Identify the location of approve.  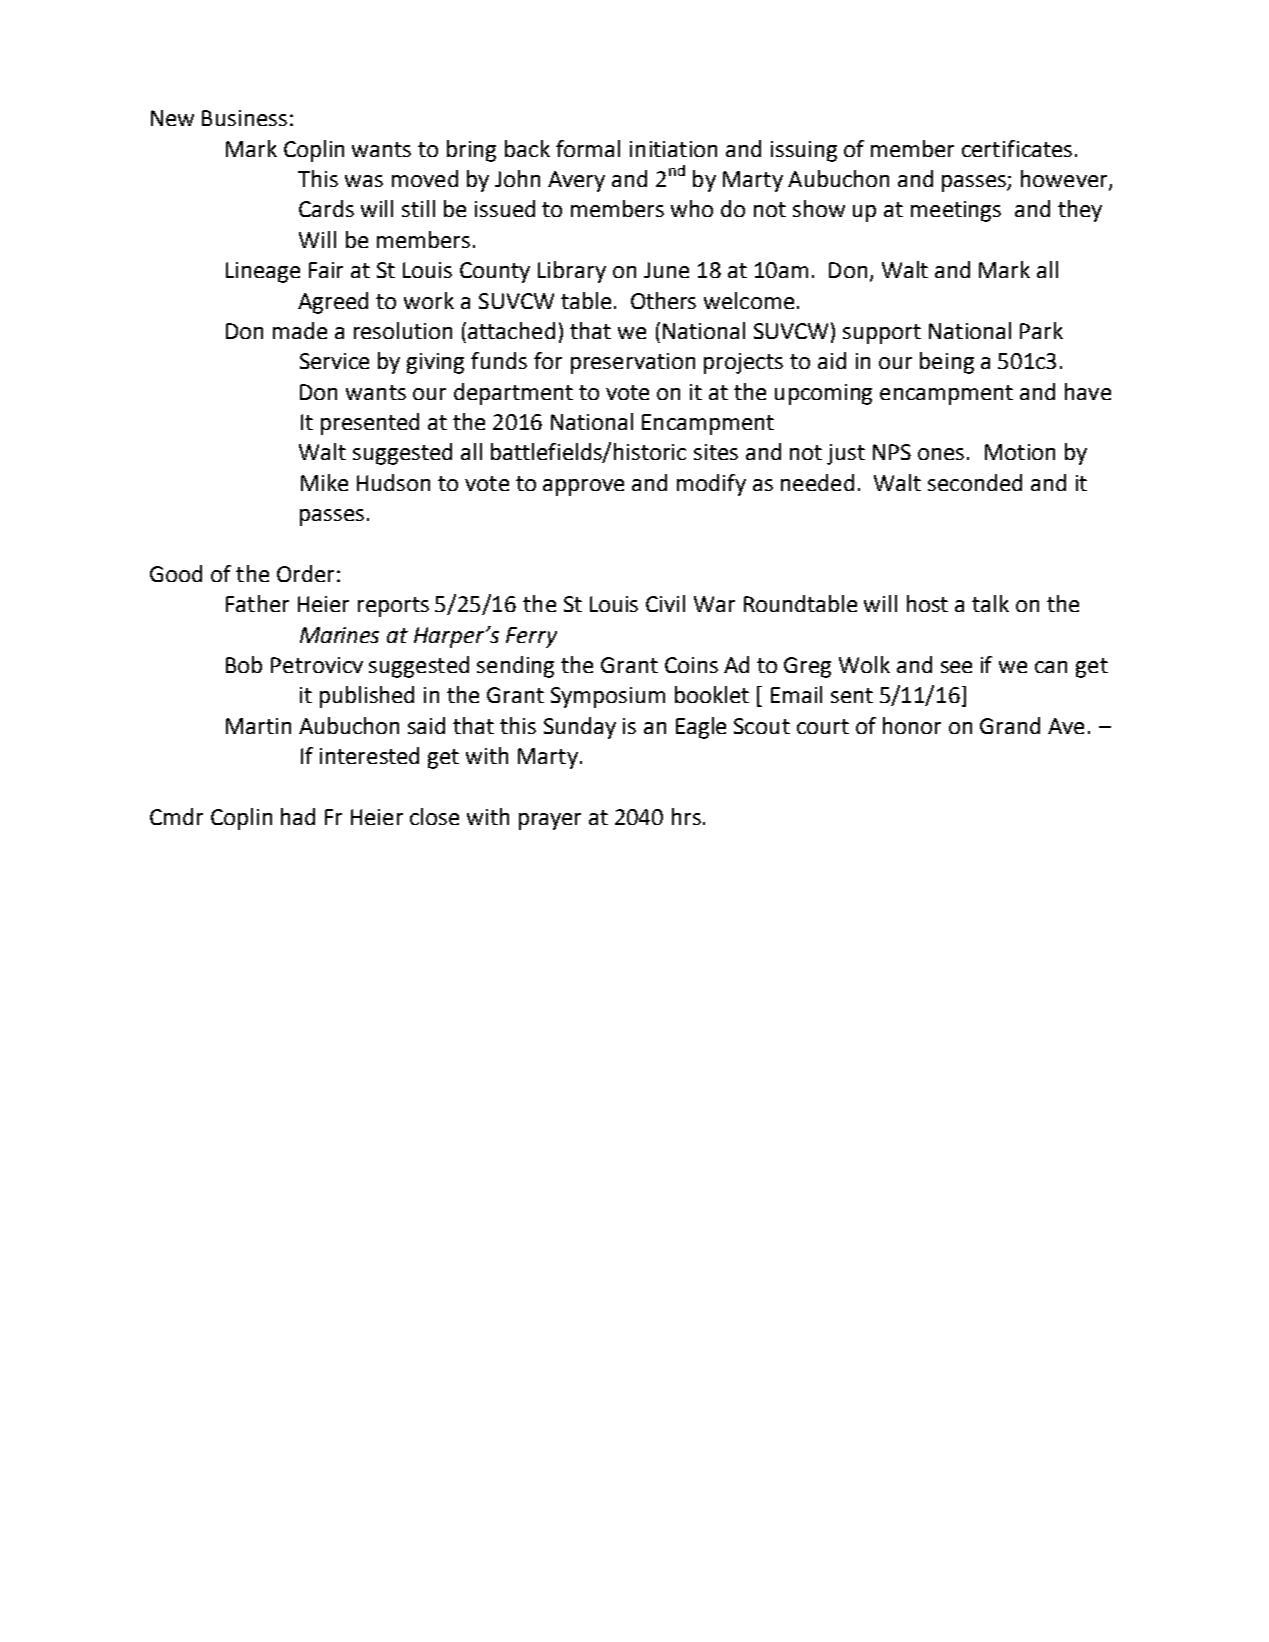
(583, 487).
